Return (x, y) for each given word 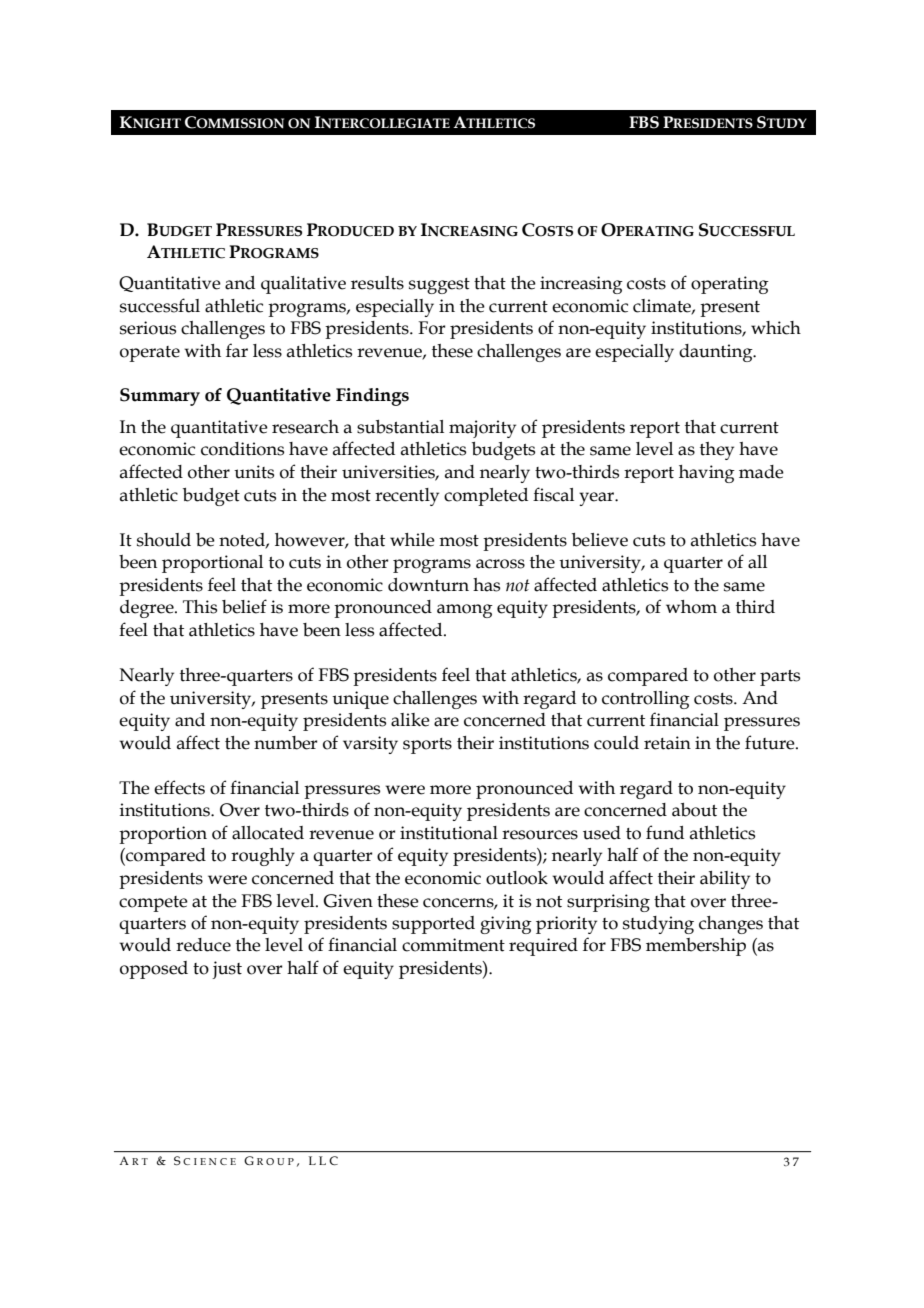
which (776, 328)
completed (486, 497)
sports (427, 746)
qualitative (303, 285)
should (164, 540)
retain (667, 743)
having (707, 474)
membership (696, 947)
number (285, 743)
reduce (203, 945)
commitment (453, 945)
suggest (439, 286)
